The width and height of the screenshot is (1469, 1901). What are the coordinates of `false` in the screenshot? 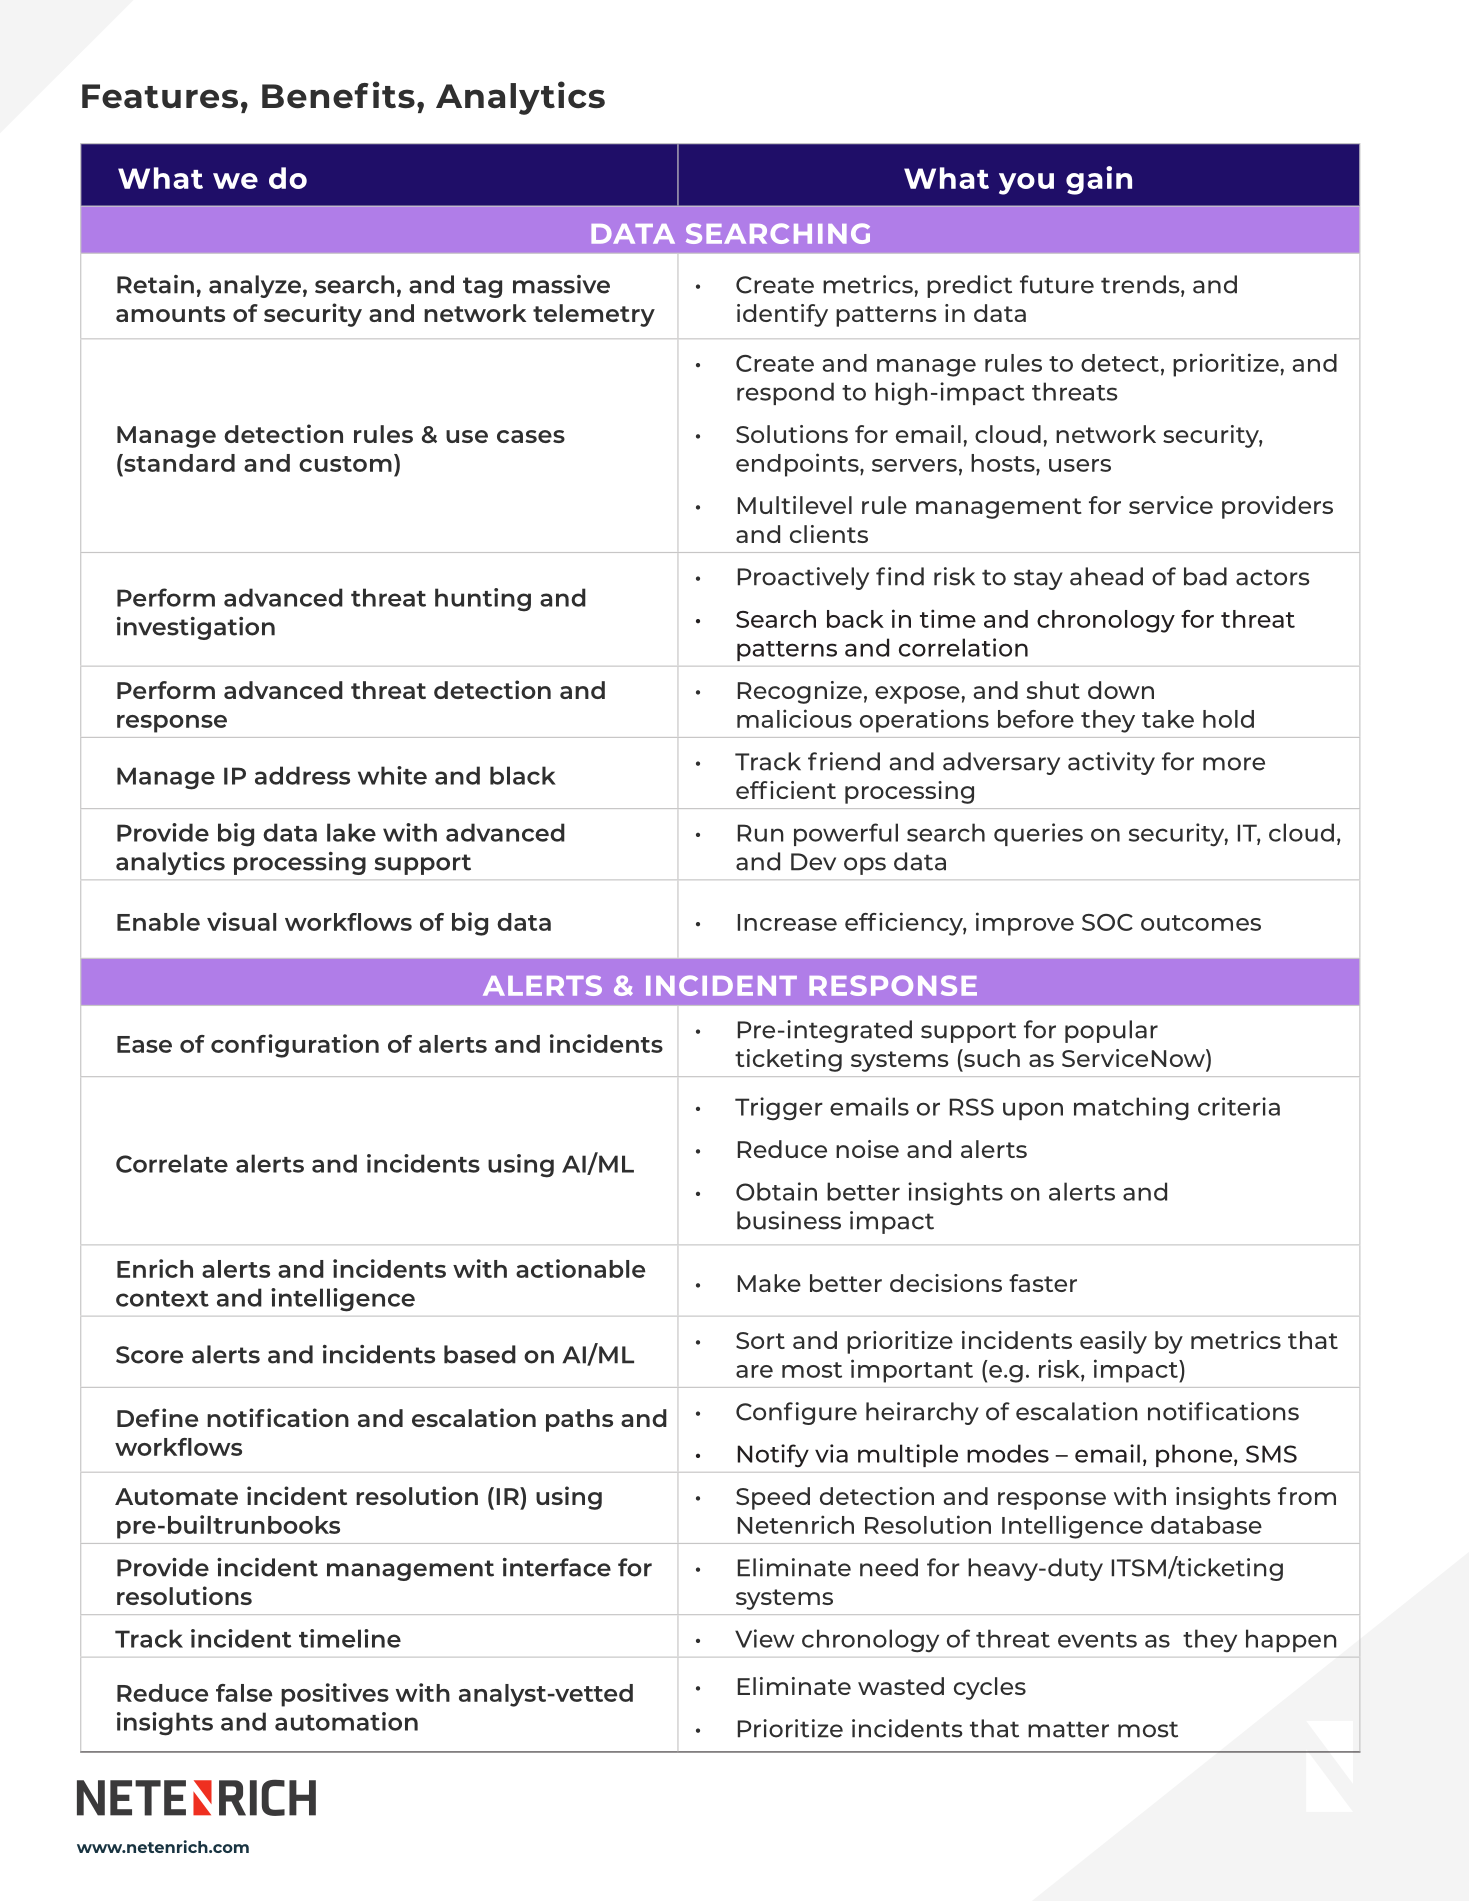 It's located at (244, 1693).
